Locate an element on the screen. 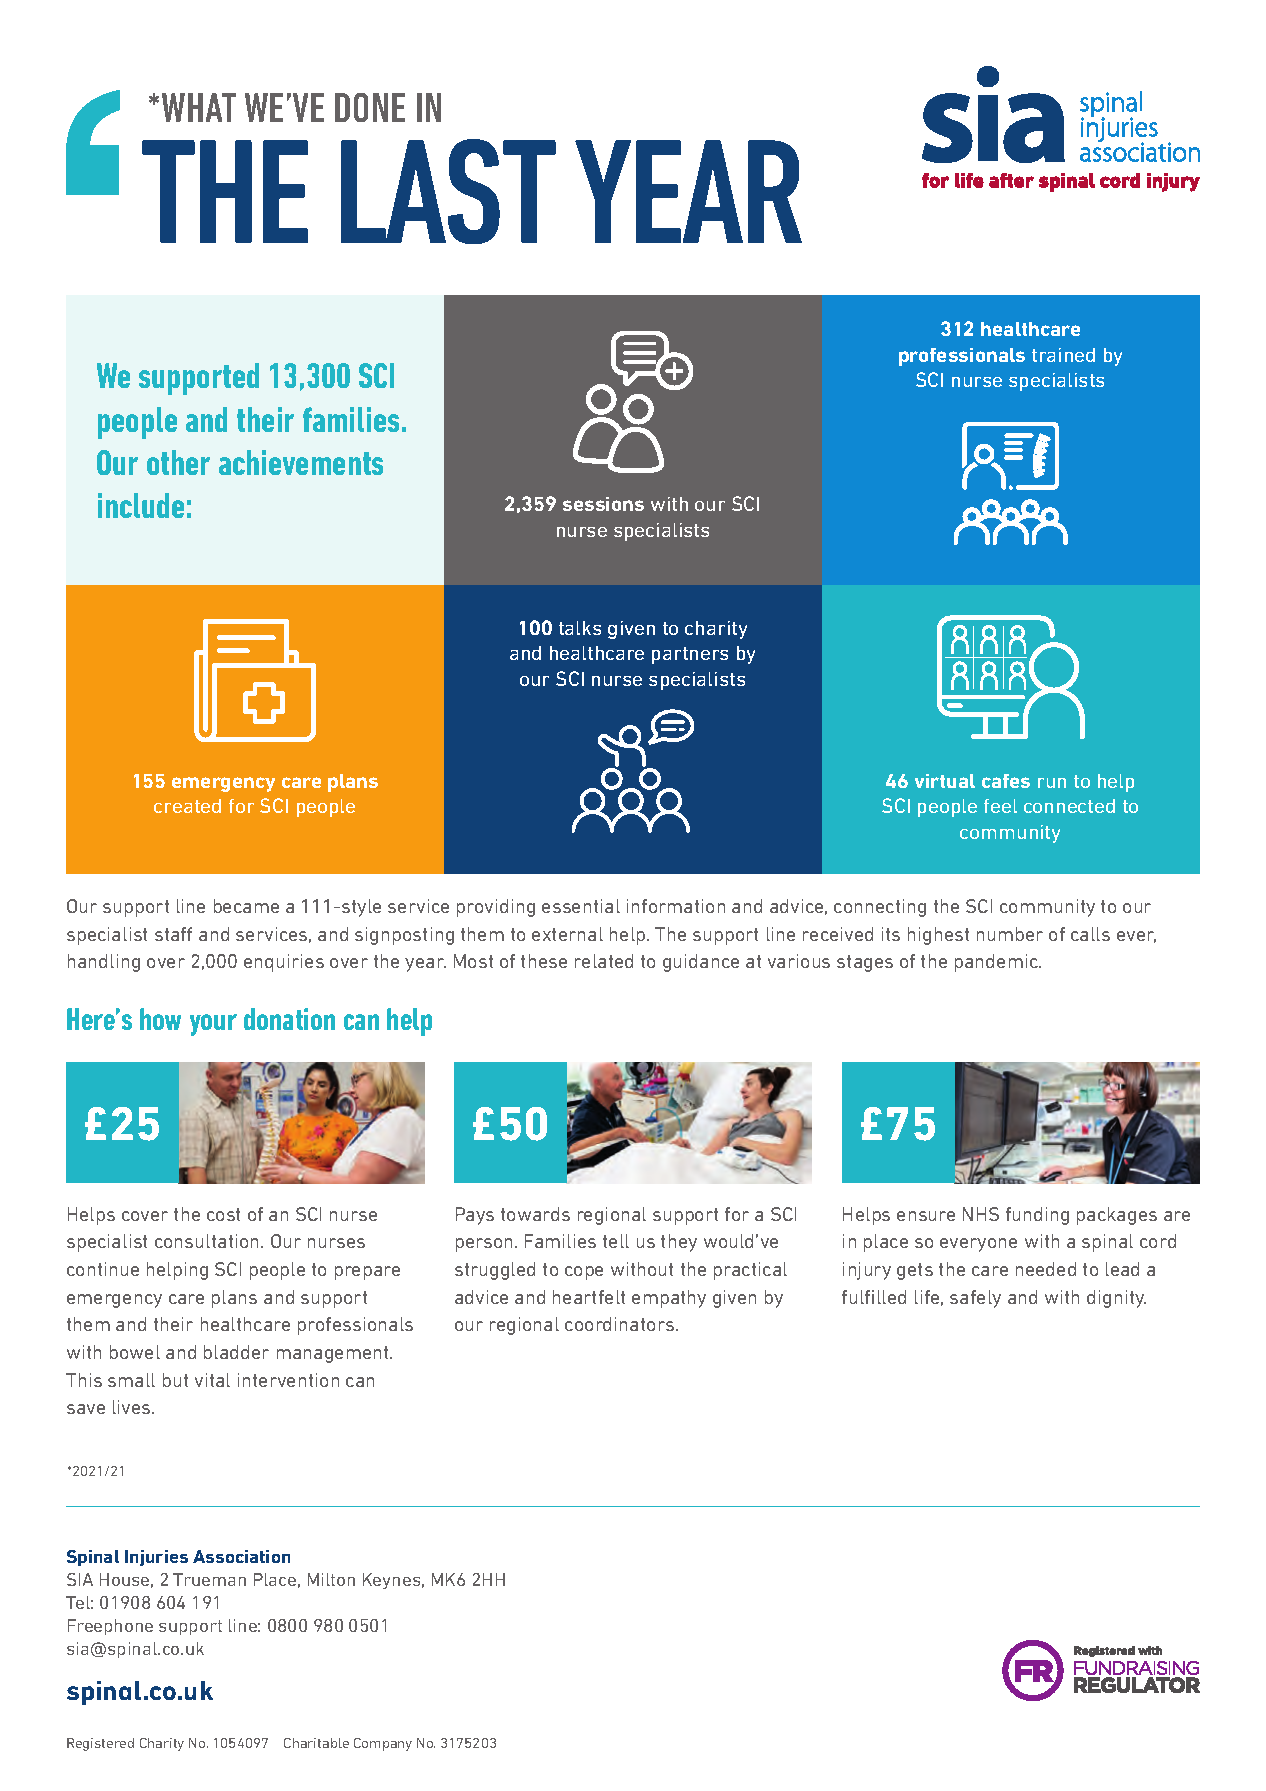  essential is located at coordinates (581, 906).
